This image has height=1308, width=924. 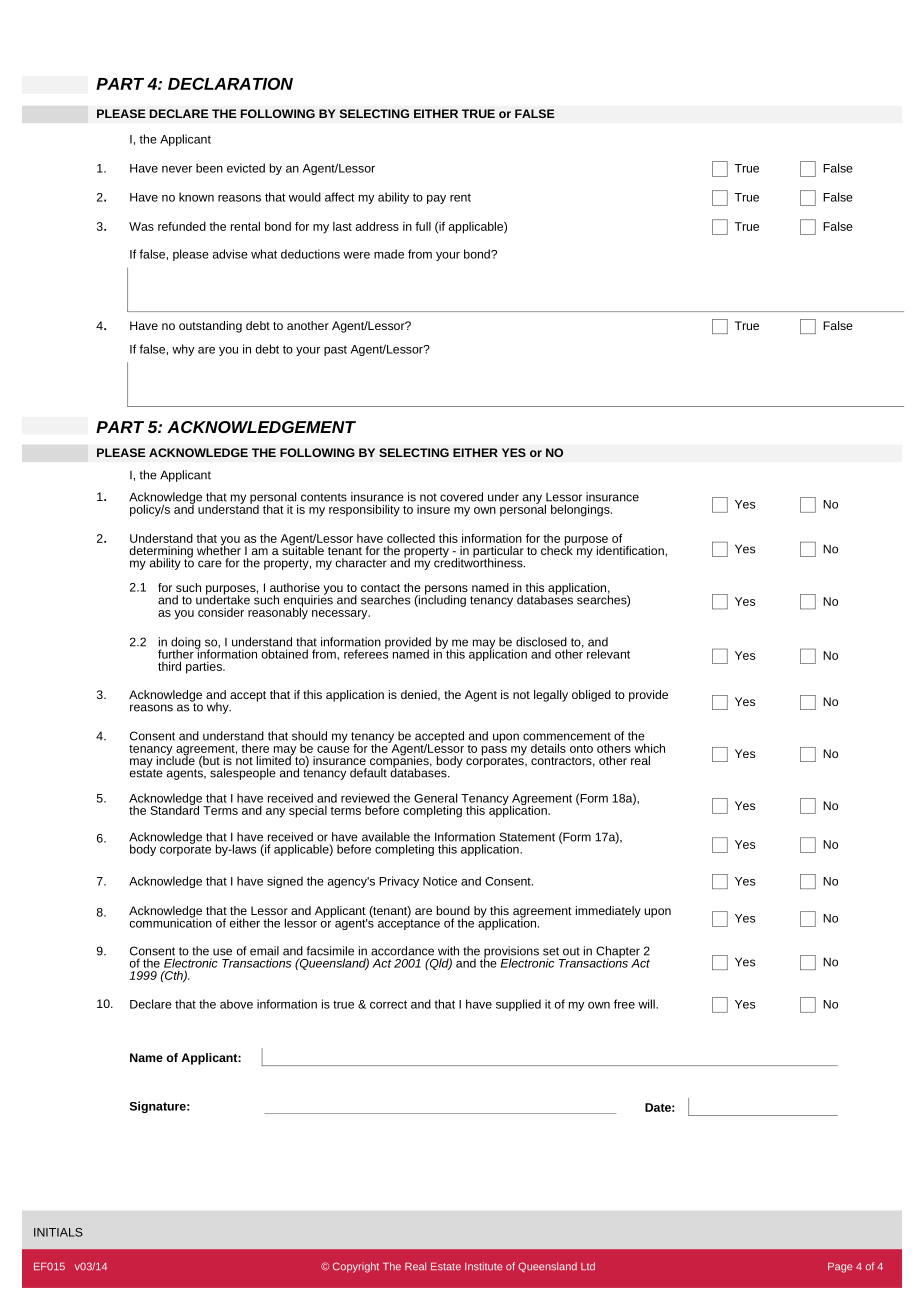 I want to click on pay, so click(x=436, y=199).
